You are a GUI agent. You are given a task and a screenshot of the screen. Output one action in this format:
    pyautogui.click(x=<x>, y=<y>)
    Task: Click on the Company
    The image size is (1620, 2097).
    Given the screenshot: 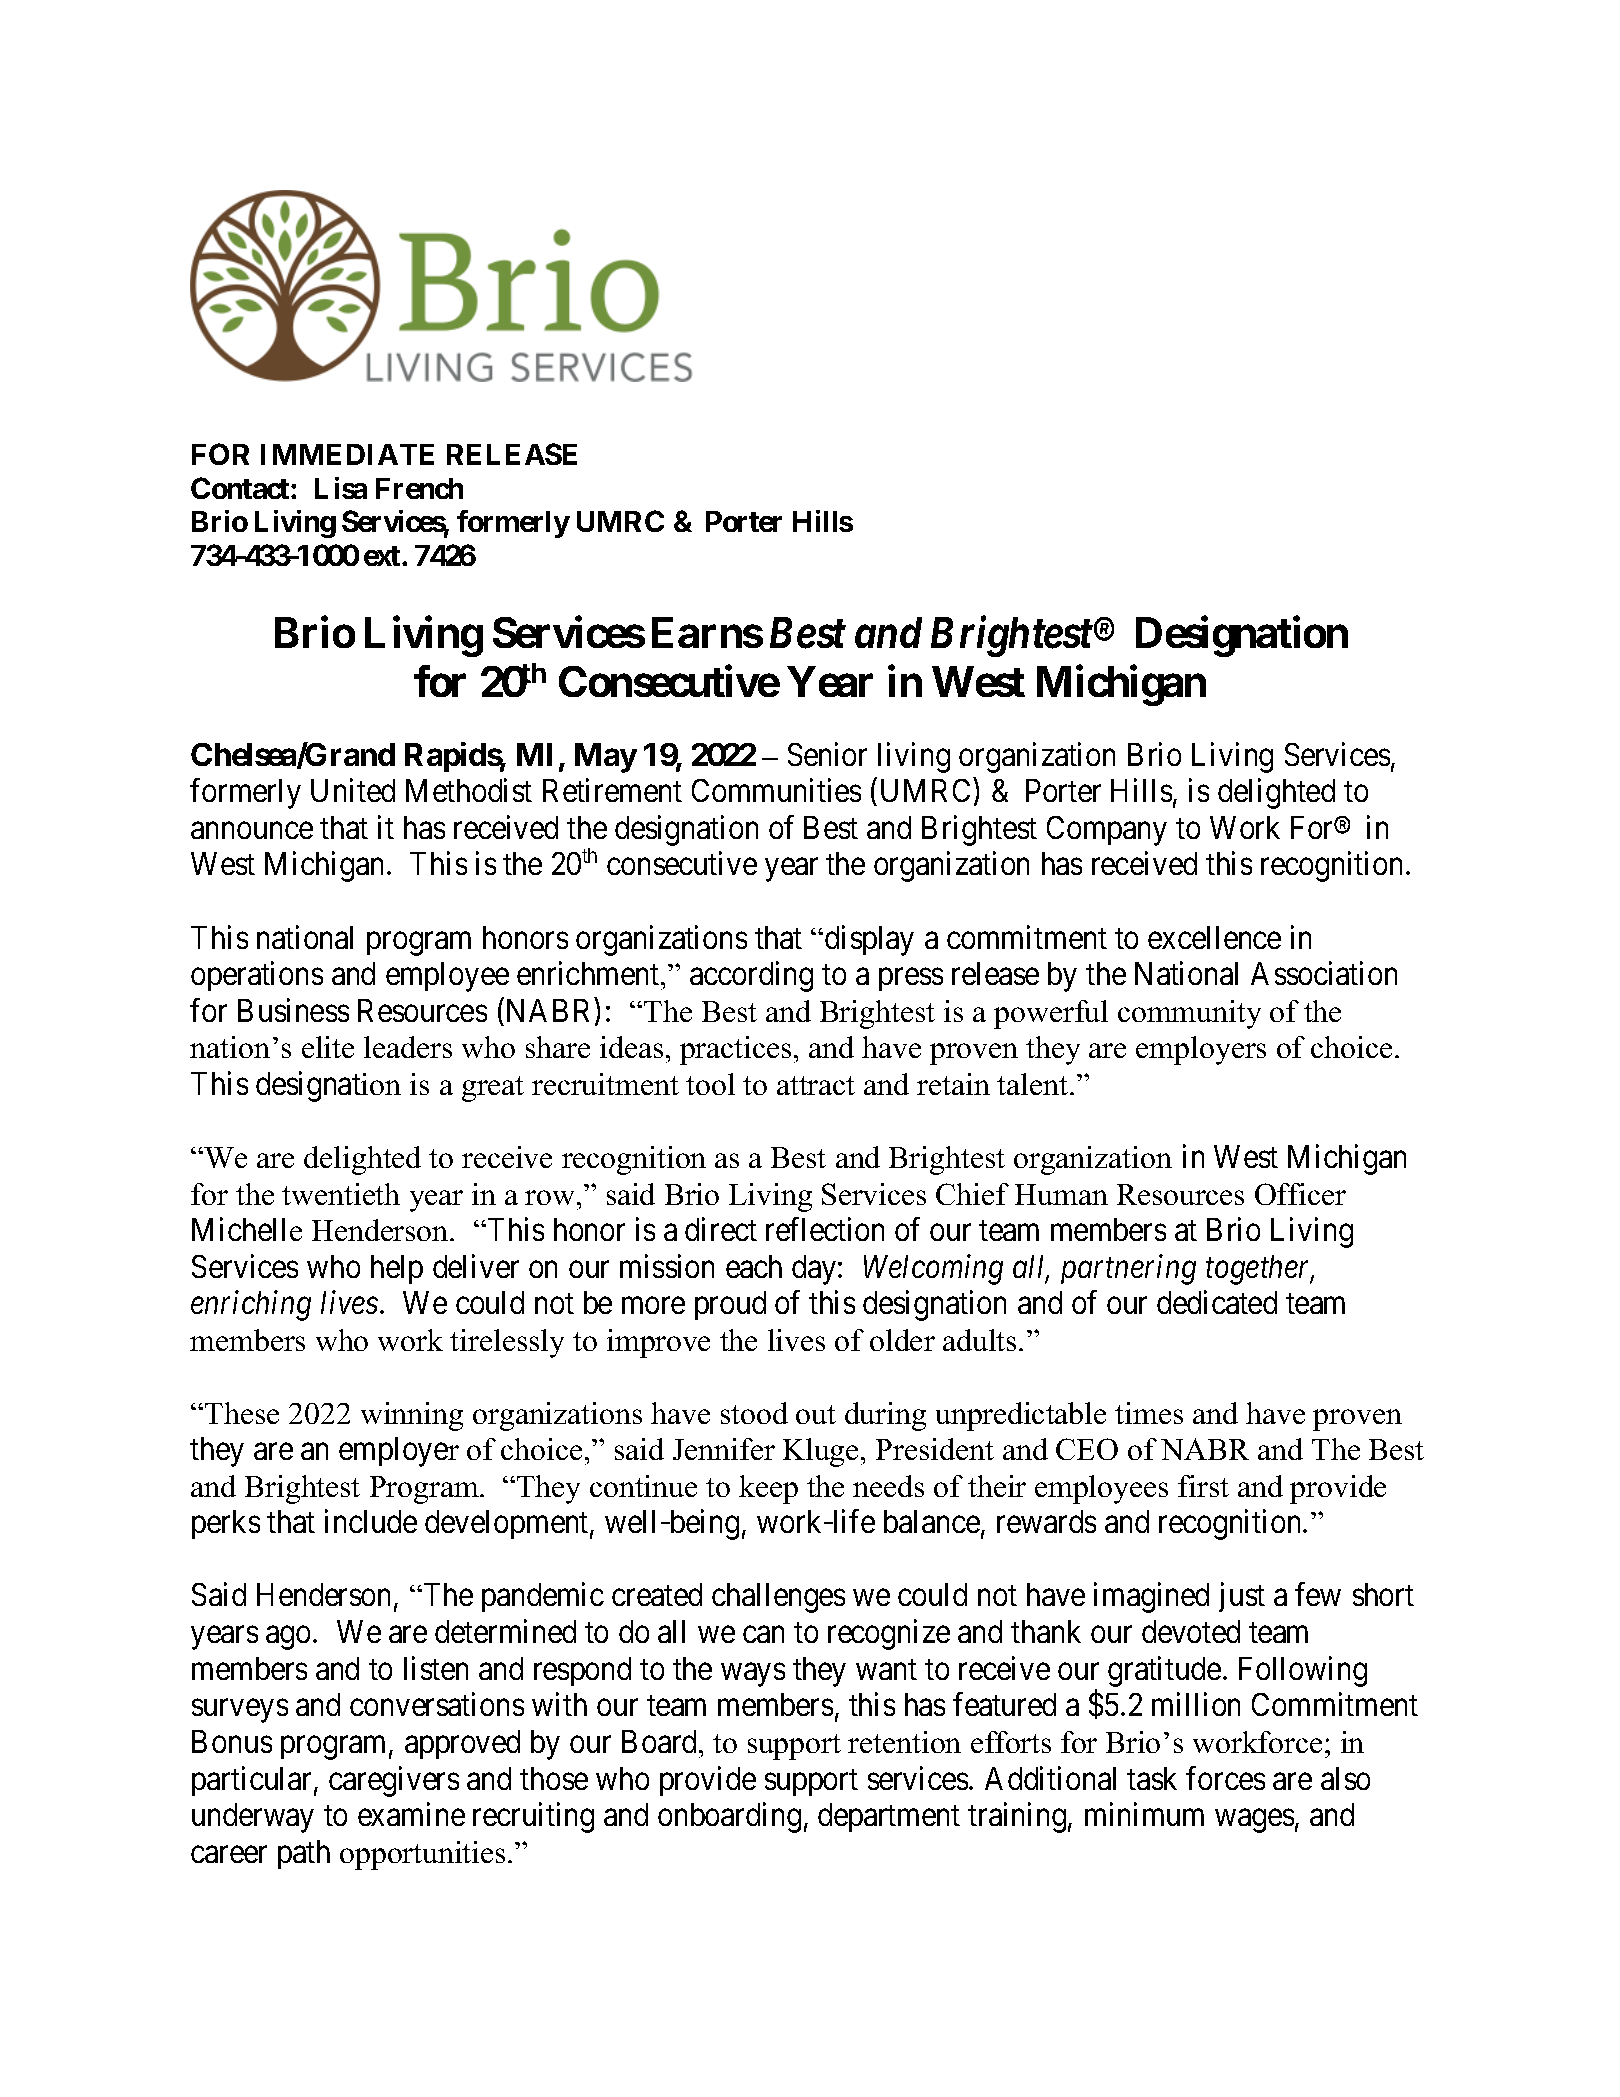 What is the action you would take?
    pyautogui.click(x=1107, y=831)
